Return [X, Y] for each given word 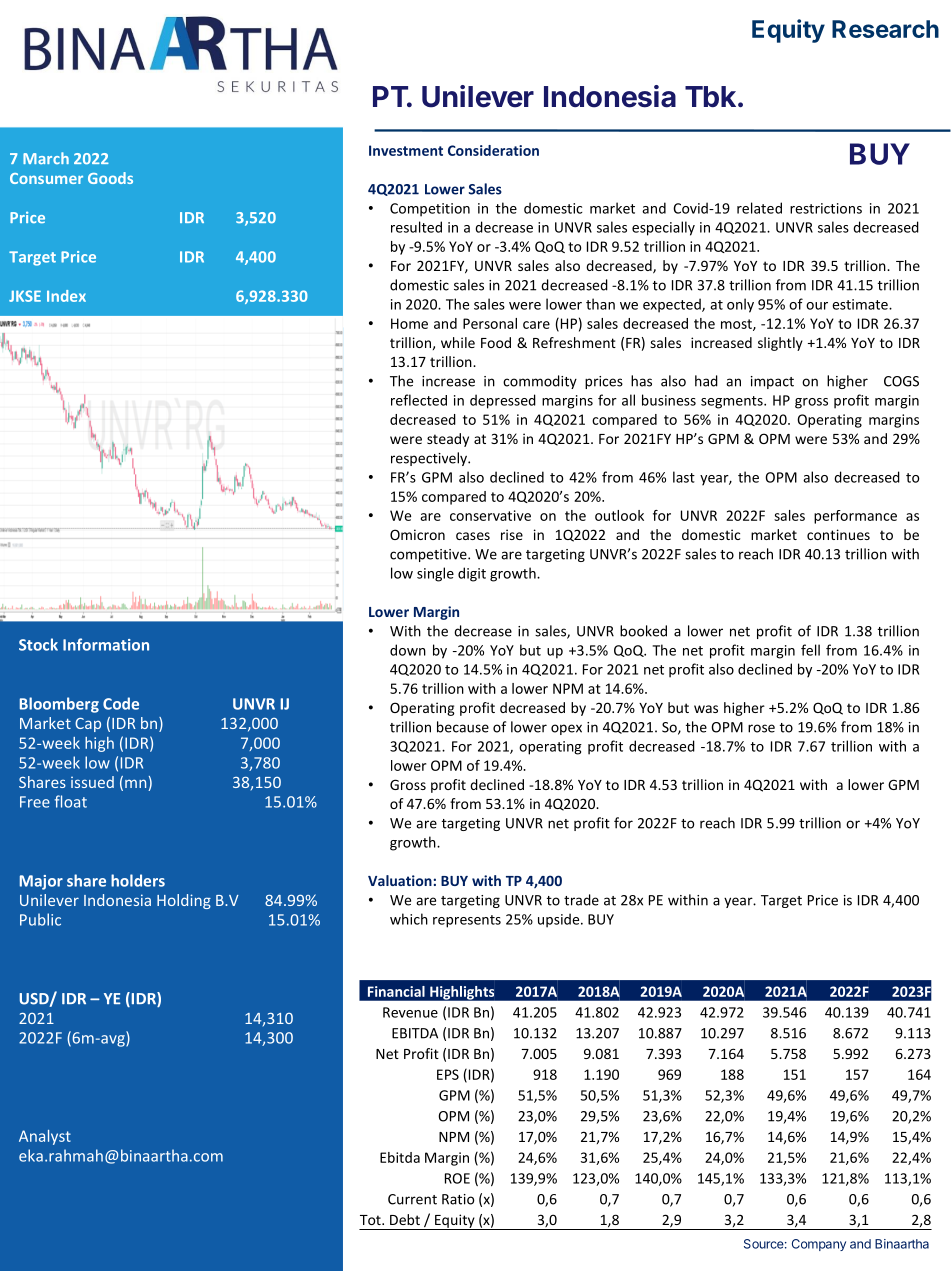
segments [733, 402]
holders [138, 880]
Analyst [45, 1137]
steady [448, 440]
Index [66, 296]
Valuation [400, 880]
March [46, 158]
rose [761, 728]
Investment [406, 150]
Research [885, 29]
